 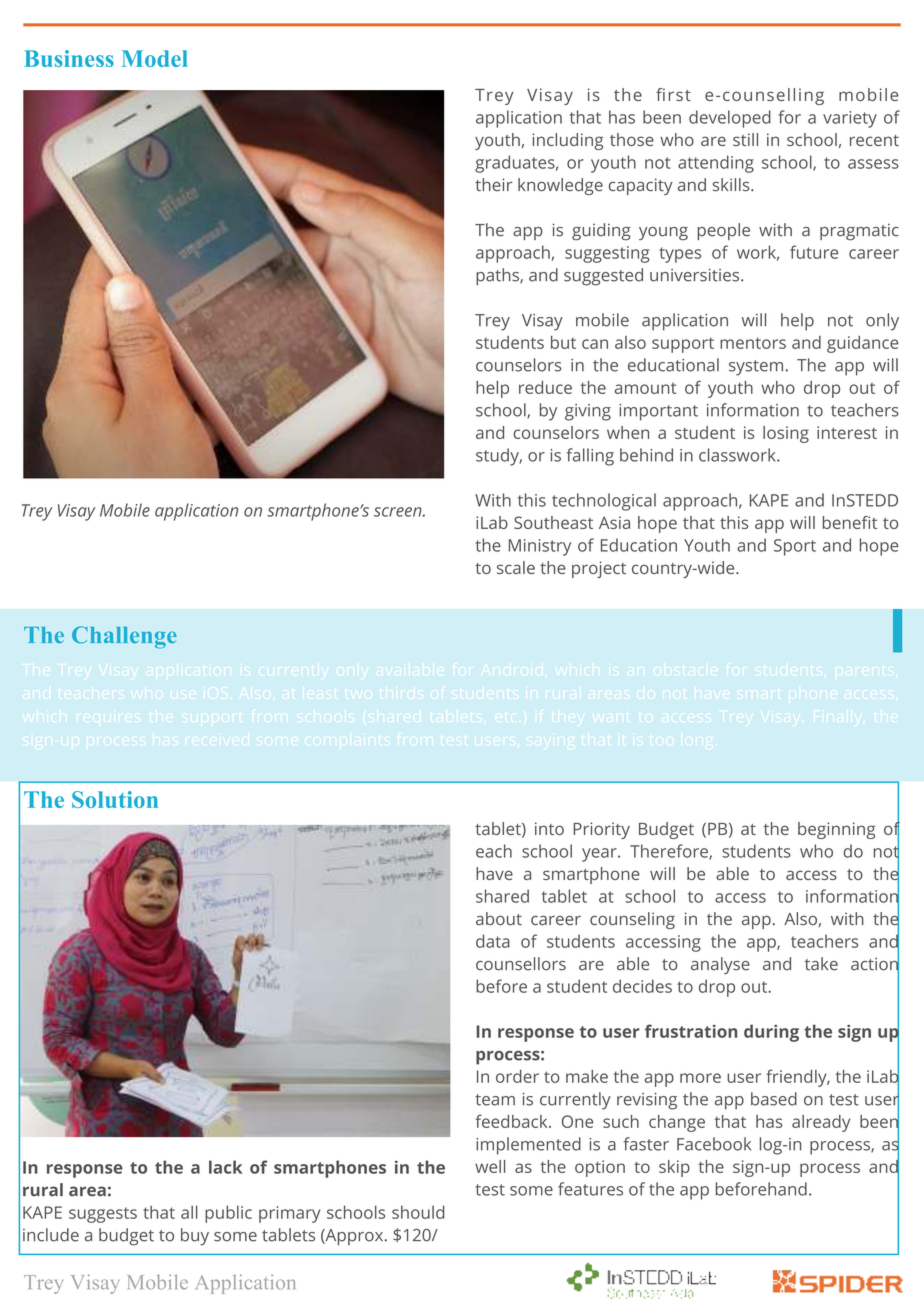 What do you see at coordinates (821, 964) in the page?
I see `take` at bounding box center [821, 964].
